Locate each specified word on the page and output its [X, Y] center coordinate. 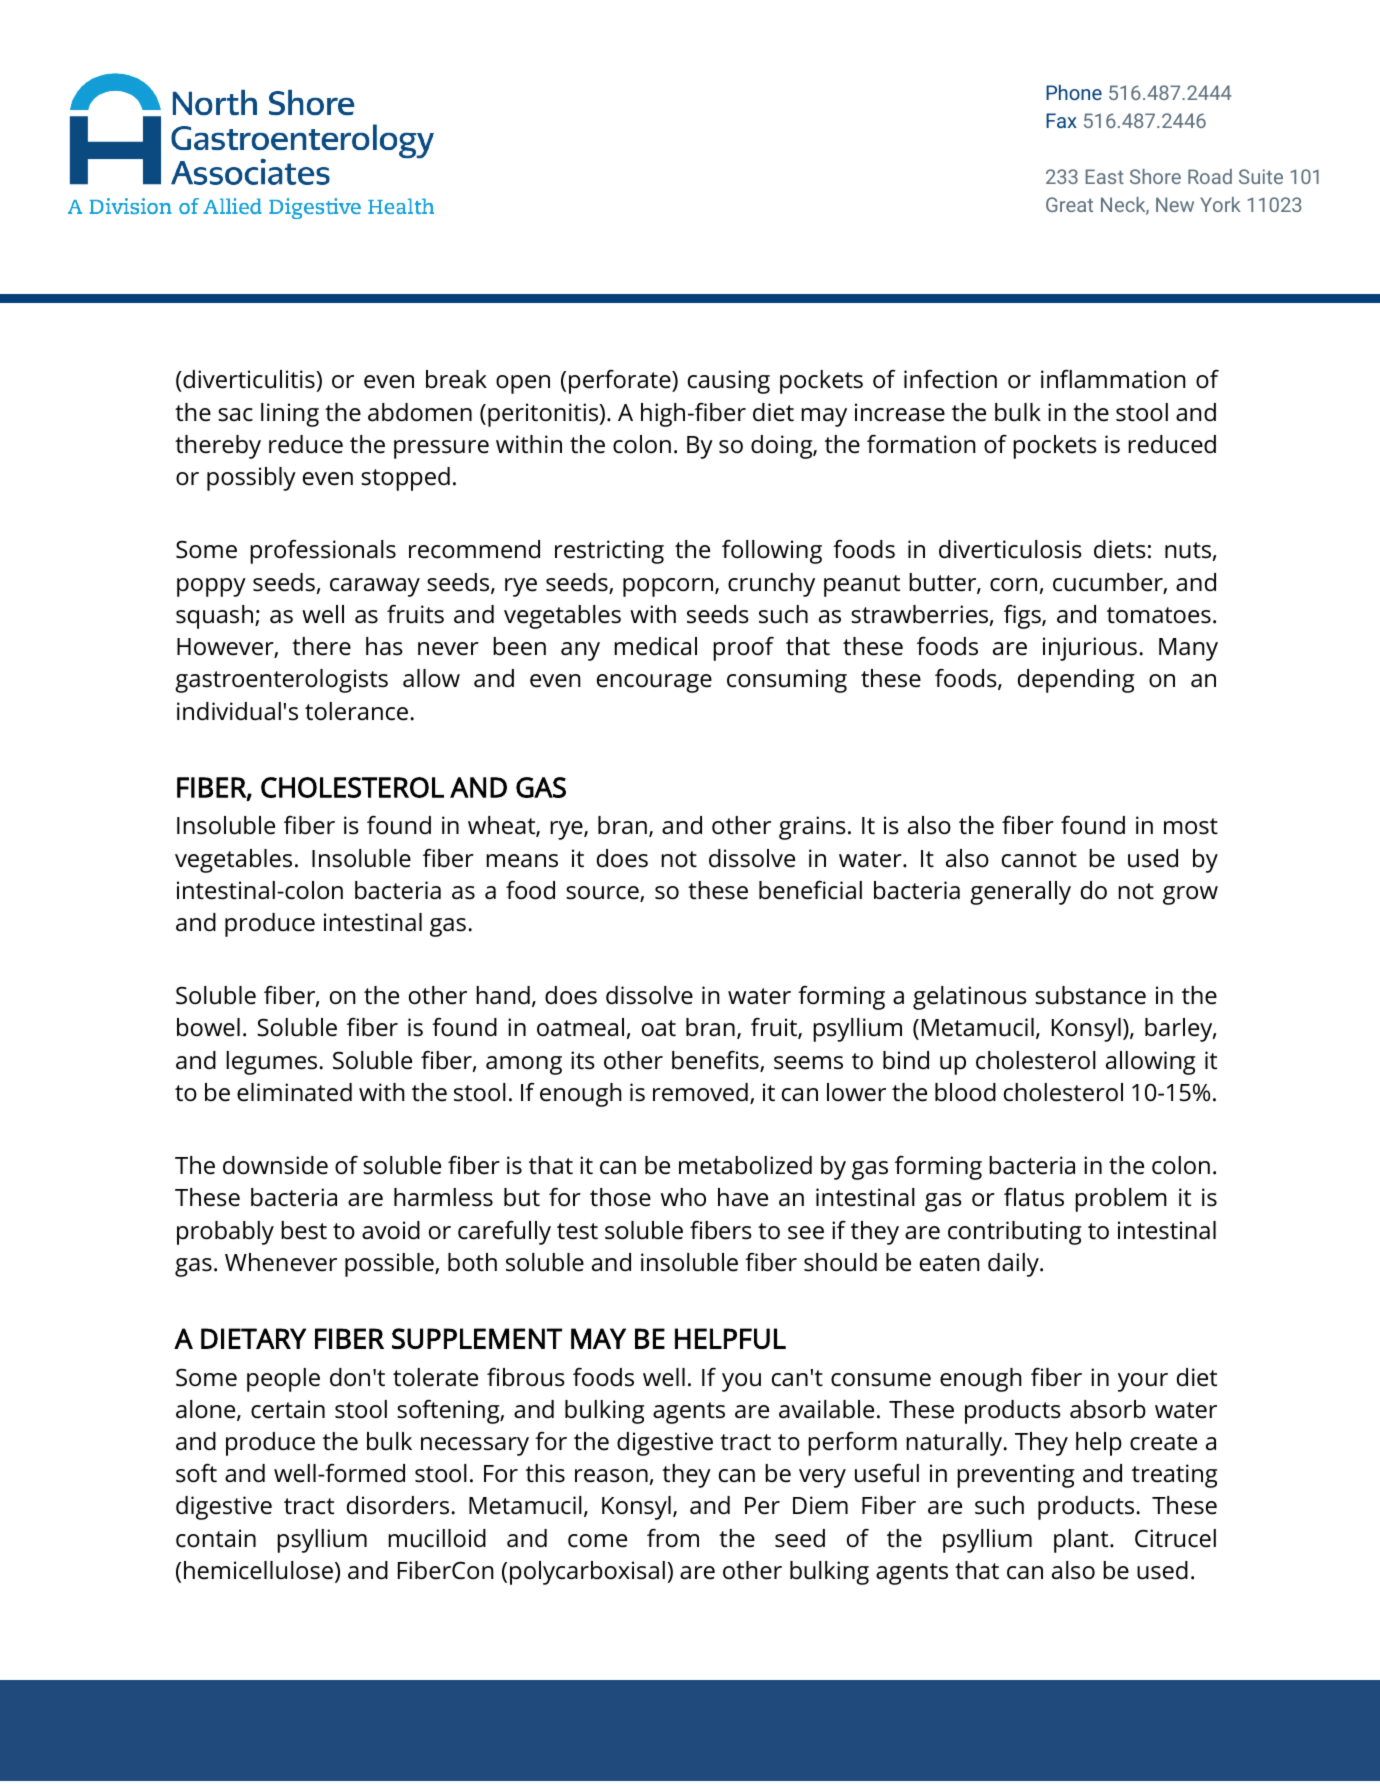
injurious [1090, 649]
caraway [375, 587]
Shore [1155, 176]
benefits [716, 1061]
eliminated [294, 1092]
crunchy [771, 585]
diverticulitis [249, 381]
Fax [1061, 120]
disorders [398, 1505]
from [673, 1538]
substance [1090, 995]
